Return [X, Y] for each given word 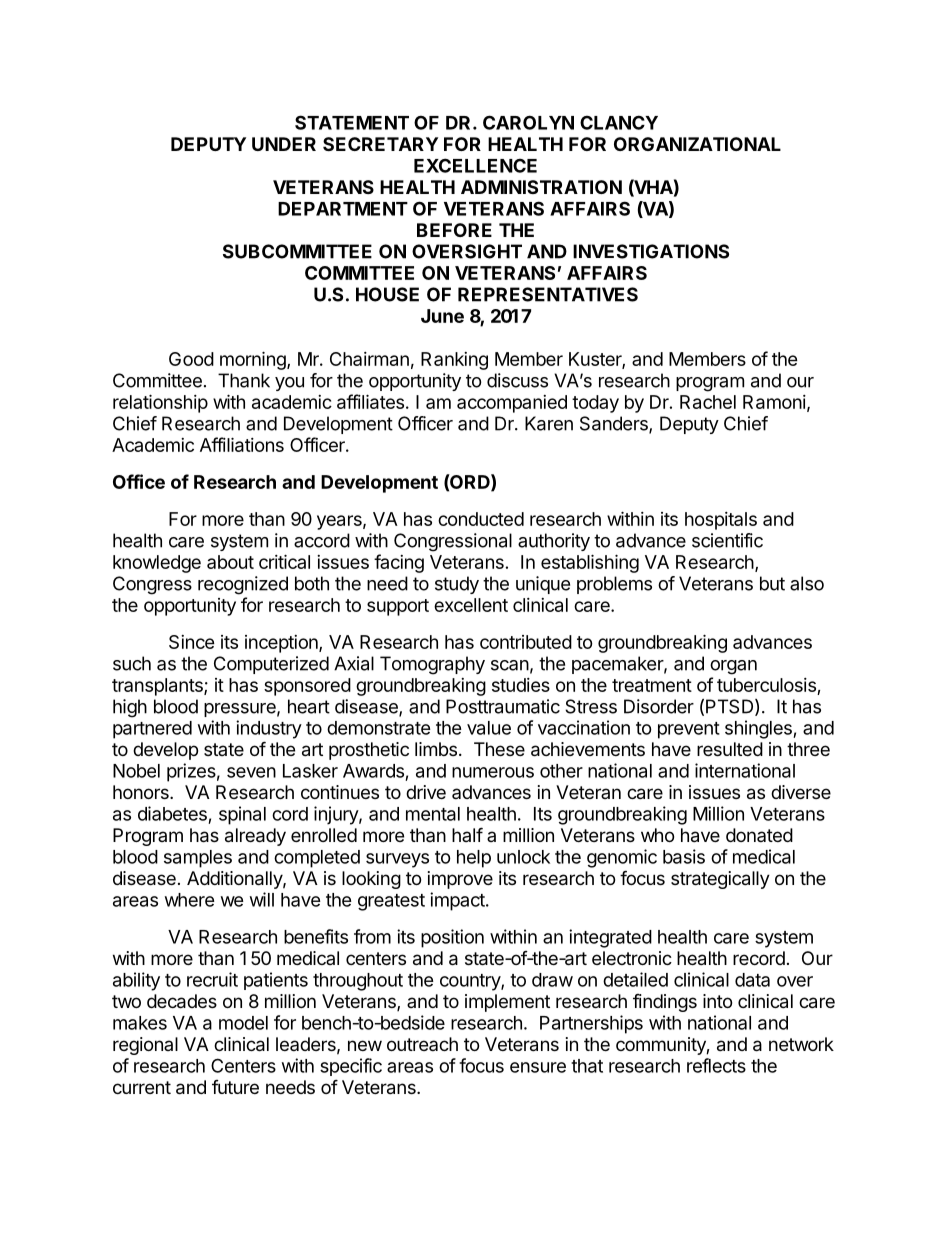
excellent [471, 605]
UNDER [284, 144]
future [235, 1087]
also [807, 583]
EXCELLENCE [475, 165]
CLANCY [619, 122]
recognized [243, 585]
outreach [422, 1044]
